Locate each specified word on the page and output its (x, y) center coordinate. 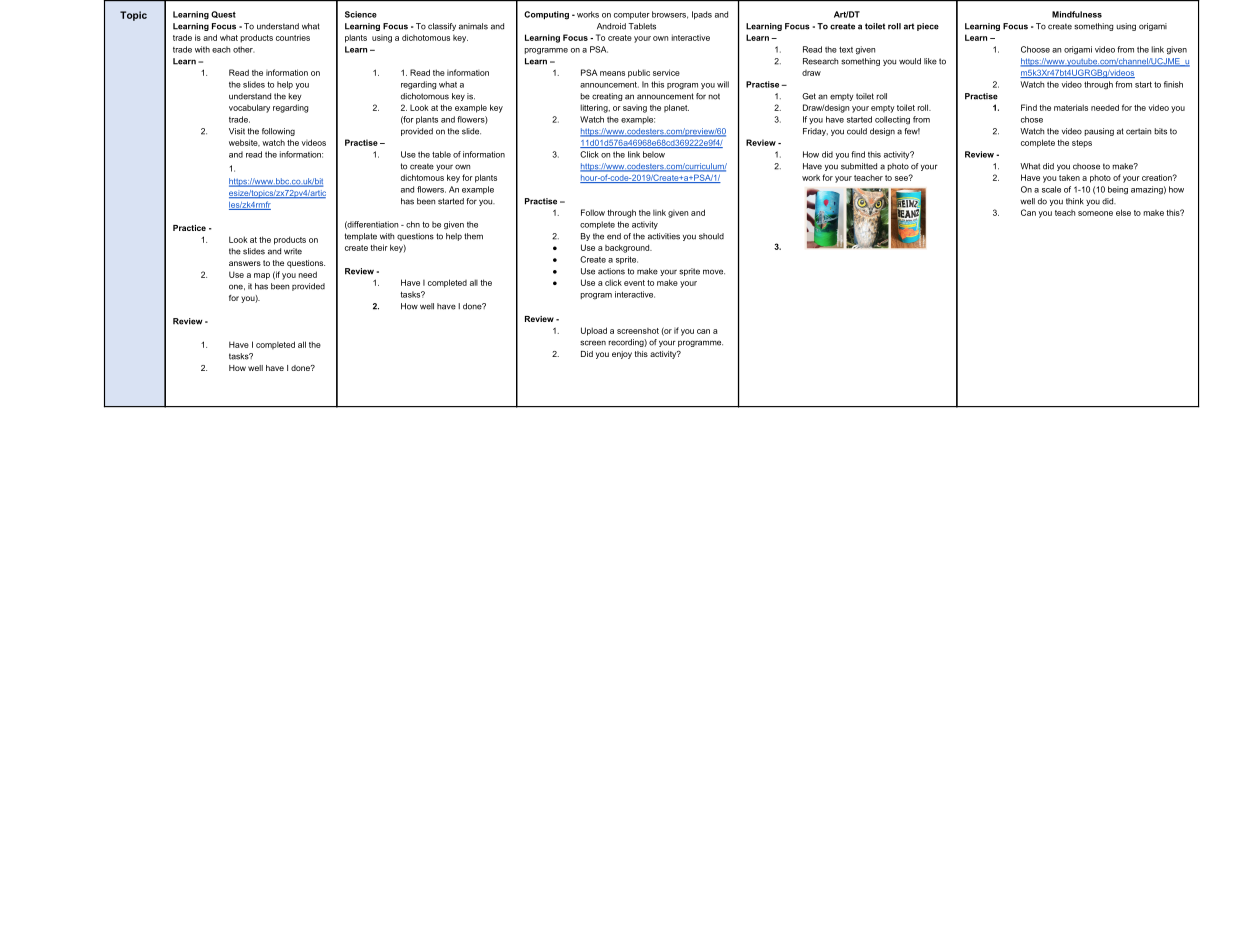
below (654, 154)
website (244, 143)
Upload (594, 331)
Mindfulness (1077, 14)
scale (1051, 189)
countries (293, 37)
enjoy (622, 355)
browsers (670, 15)
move (714, 272)
